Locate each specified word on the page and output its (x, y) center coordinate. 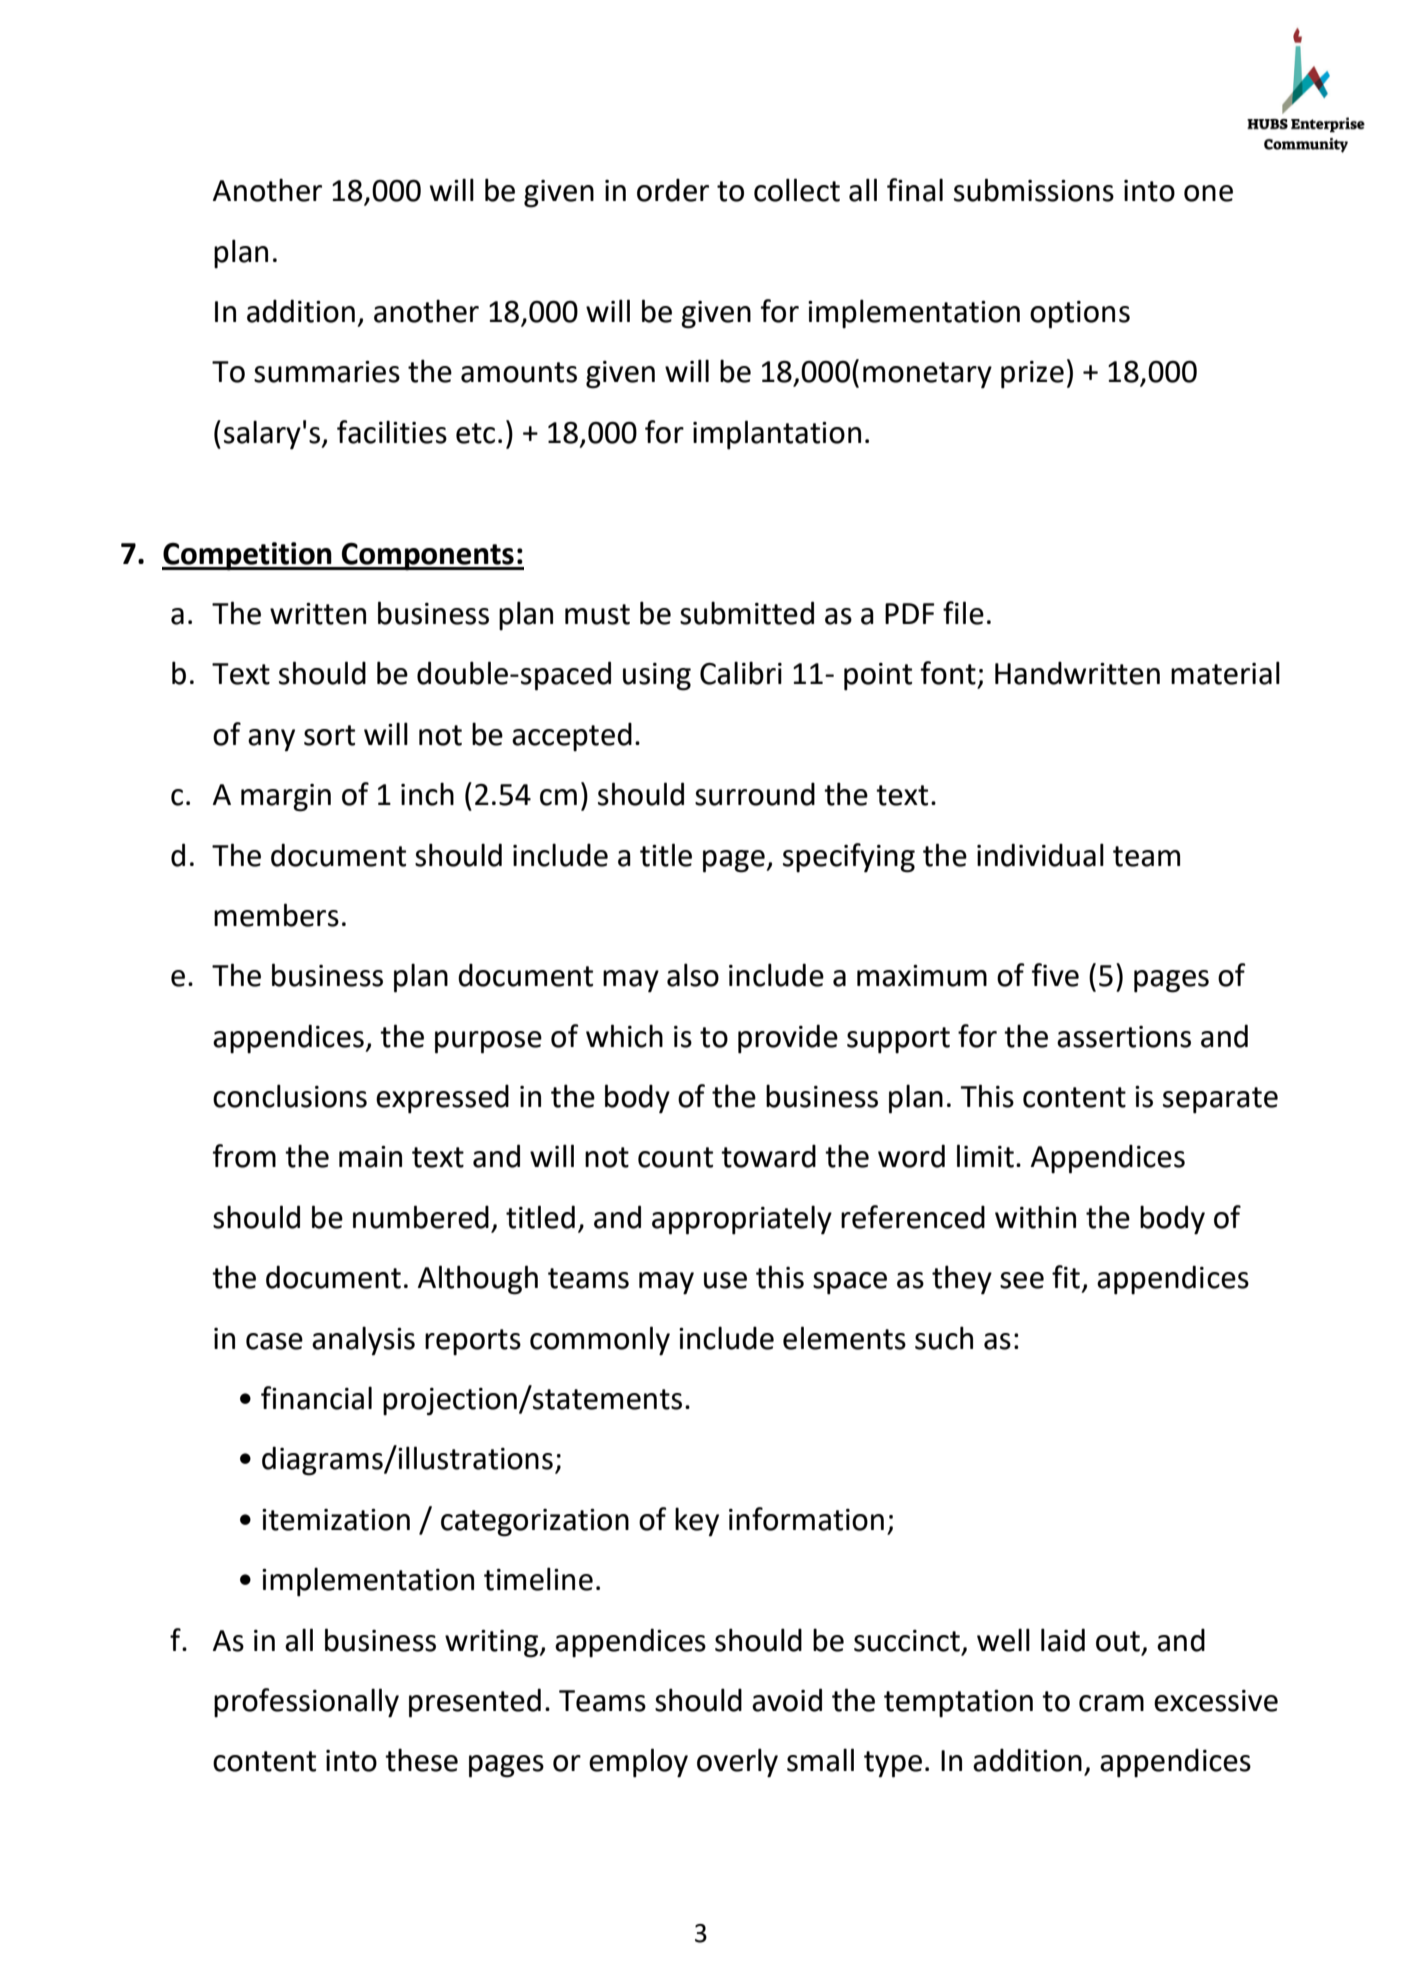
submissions (1034, 190)
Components (428, 557)
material (1225, 673)
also (693, 975)
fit (1066, 1277)
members (276, 915)
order (673, 190)
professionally (306, 1703)
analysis (363, 1341)
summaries (327, 372)
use (725, 1280)
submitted (747, 613)
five (1055, 975)
